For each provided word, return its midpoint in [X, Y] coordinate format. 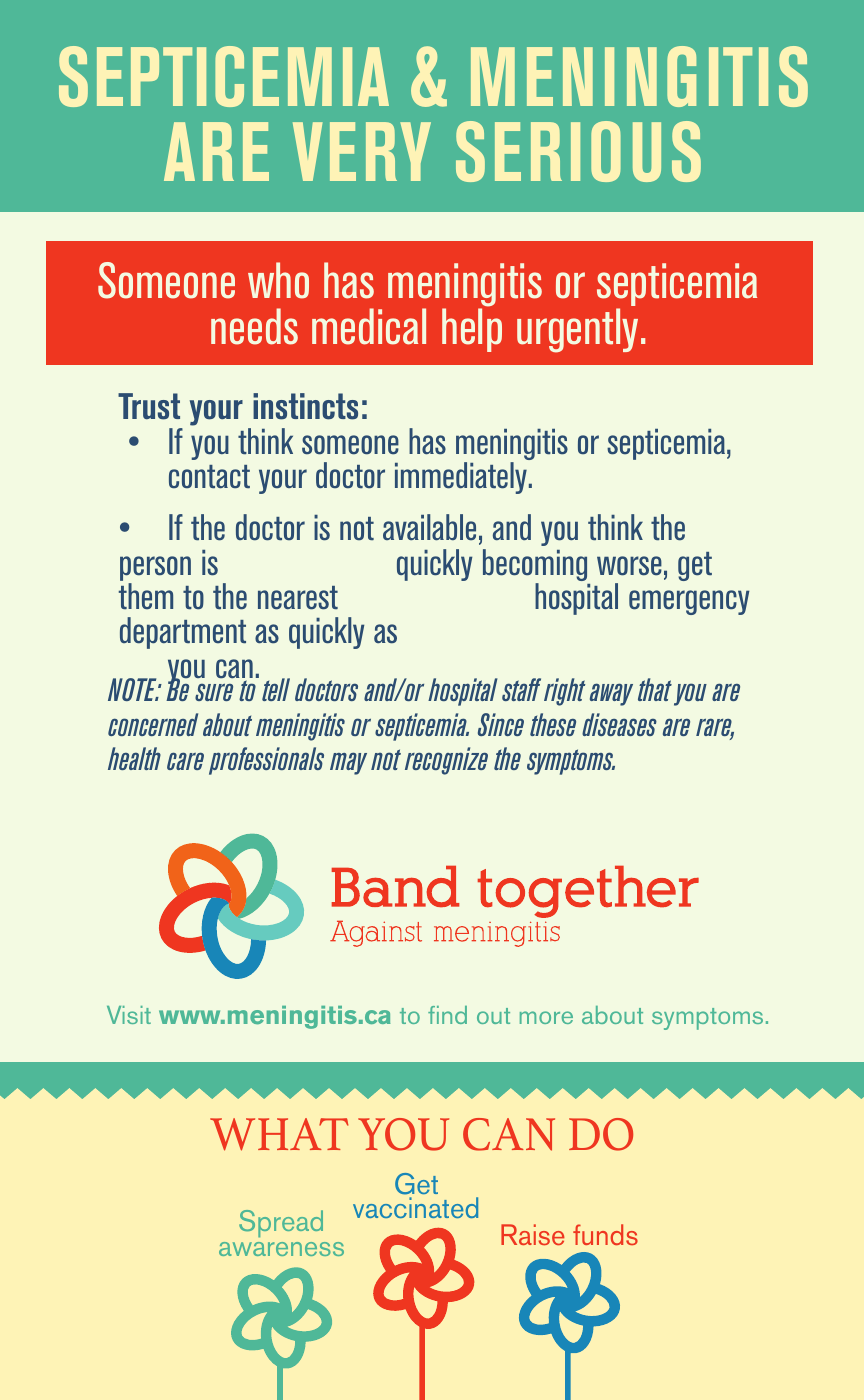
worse [629, 566]
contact [209, 477]
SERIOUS [578, 151]
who [278, 280]
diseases [619, 724]
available [429, 527]
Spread [281, 1224]
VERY [362, 151]
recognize [446, 761]
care [185, 761]
